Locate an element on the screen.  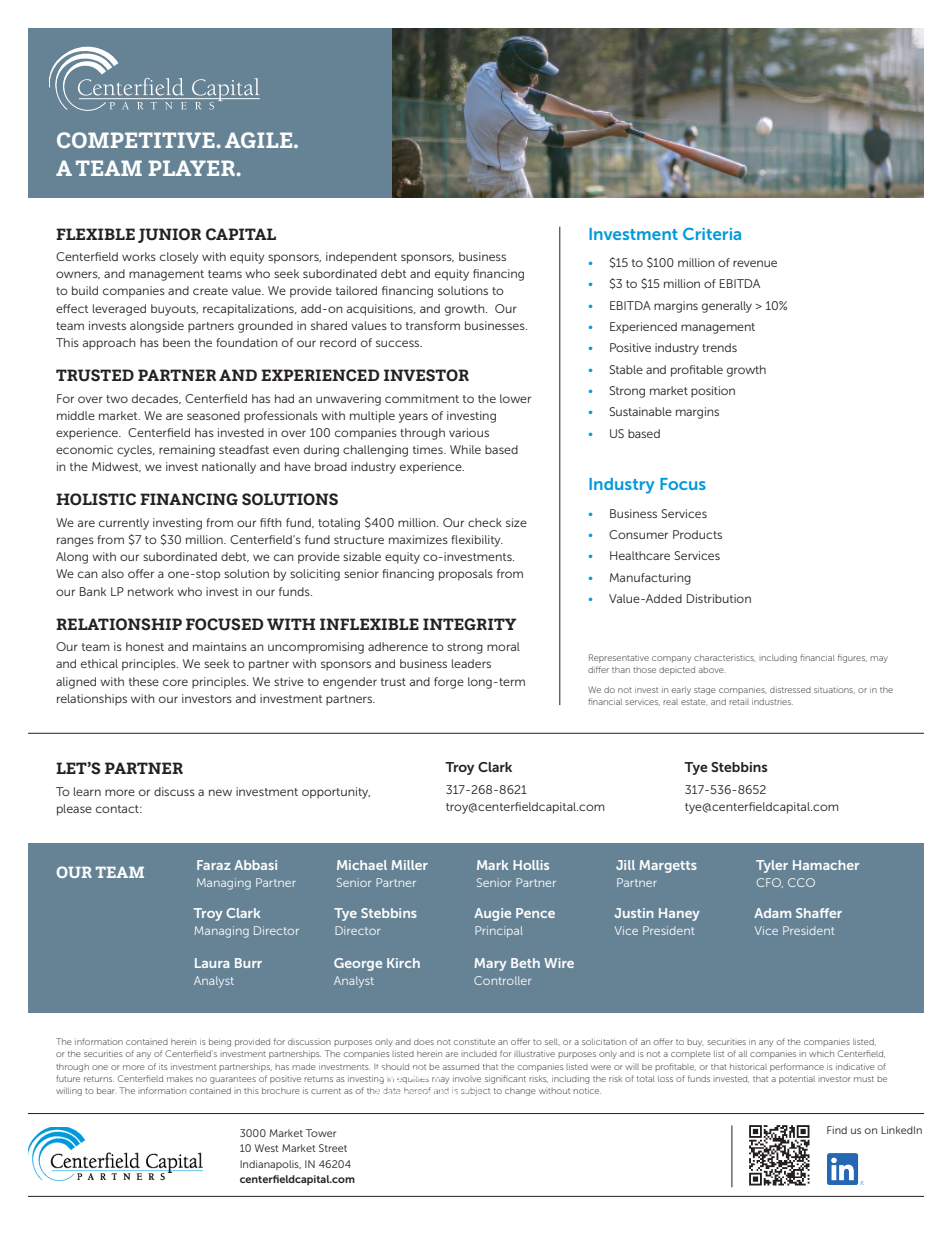
characteristics is located at coordinates (724, 658).
